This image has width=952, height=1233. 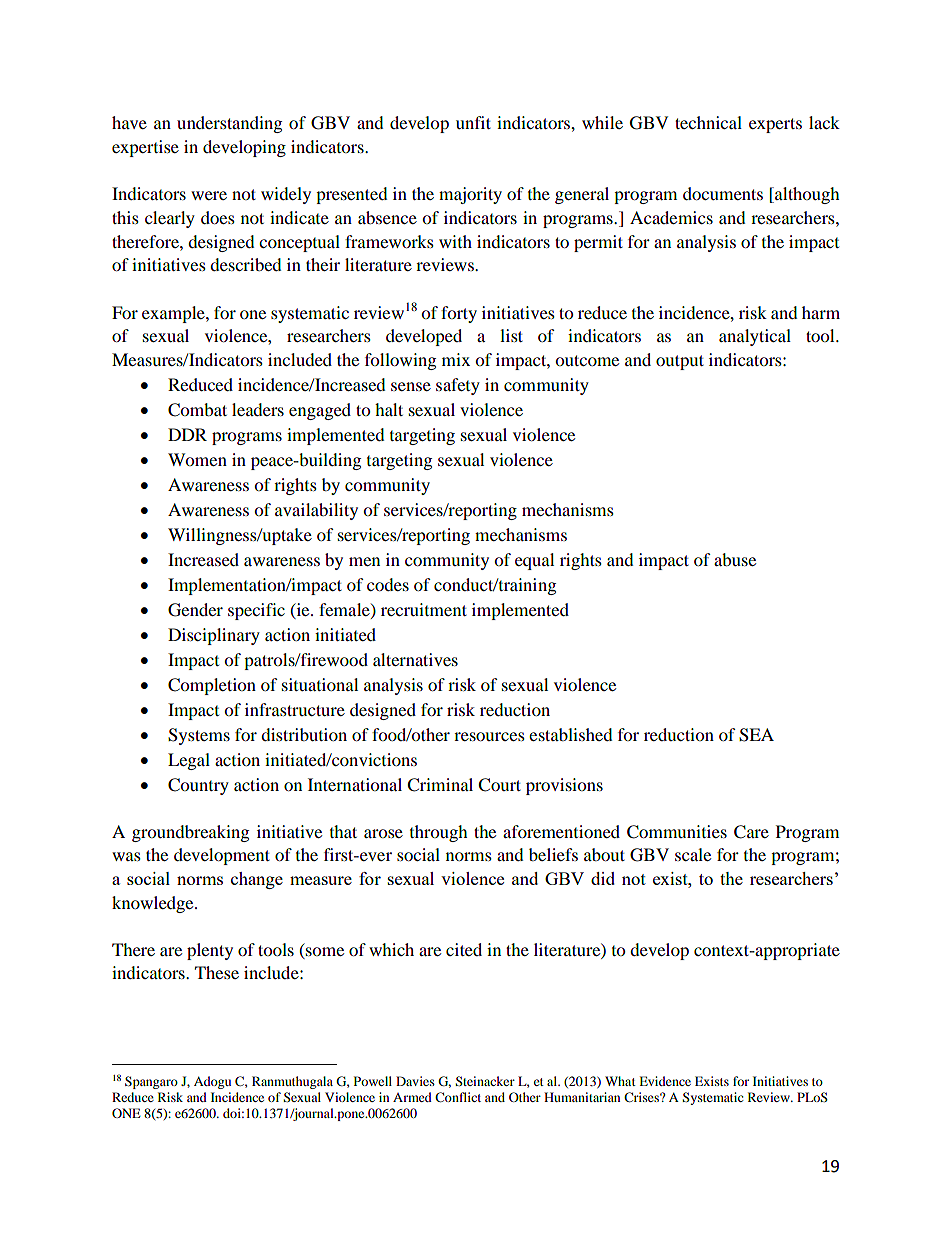 I want to click on Legal, so click(x=189, y=761).
